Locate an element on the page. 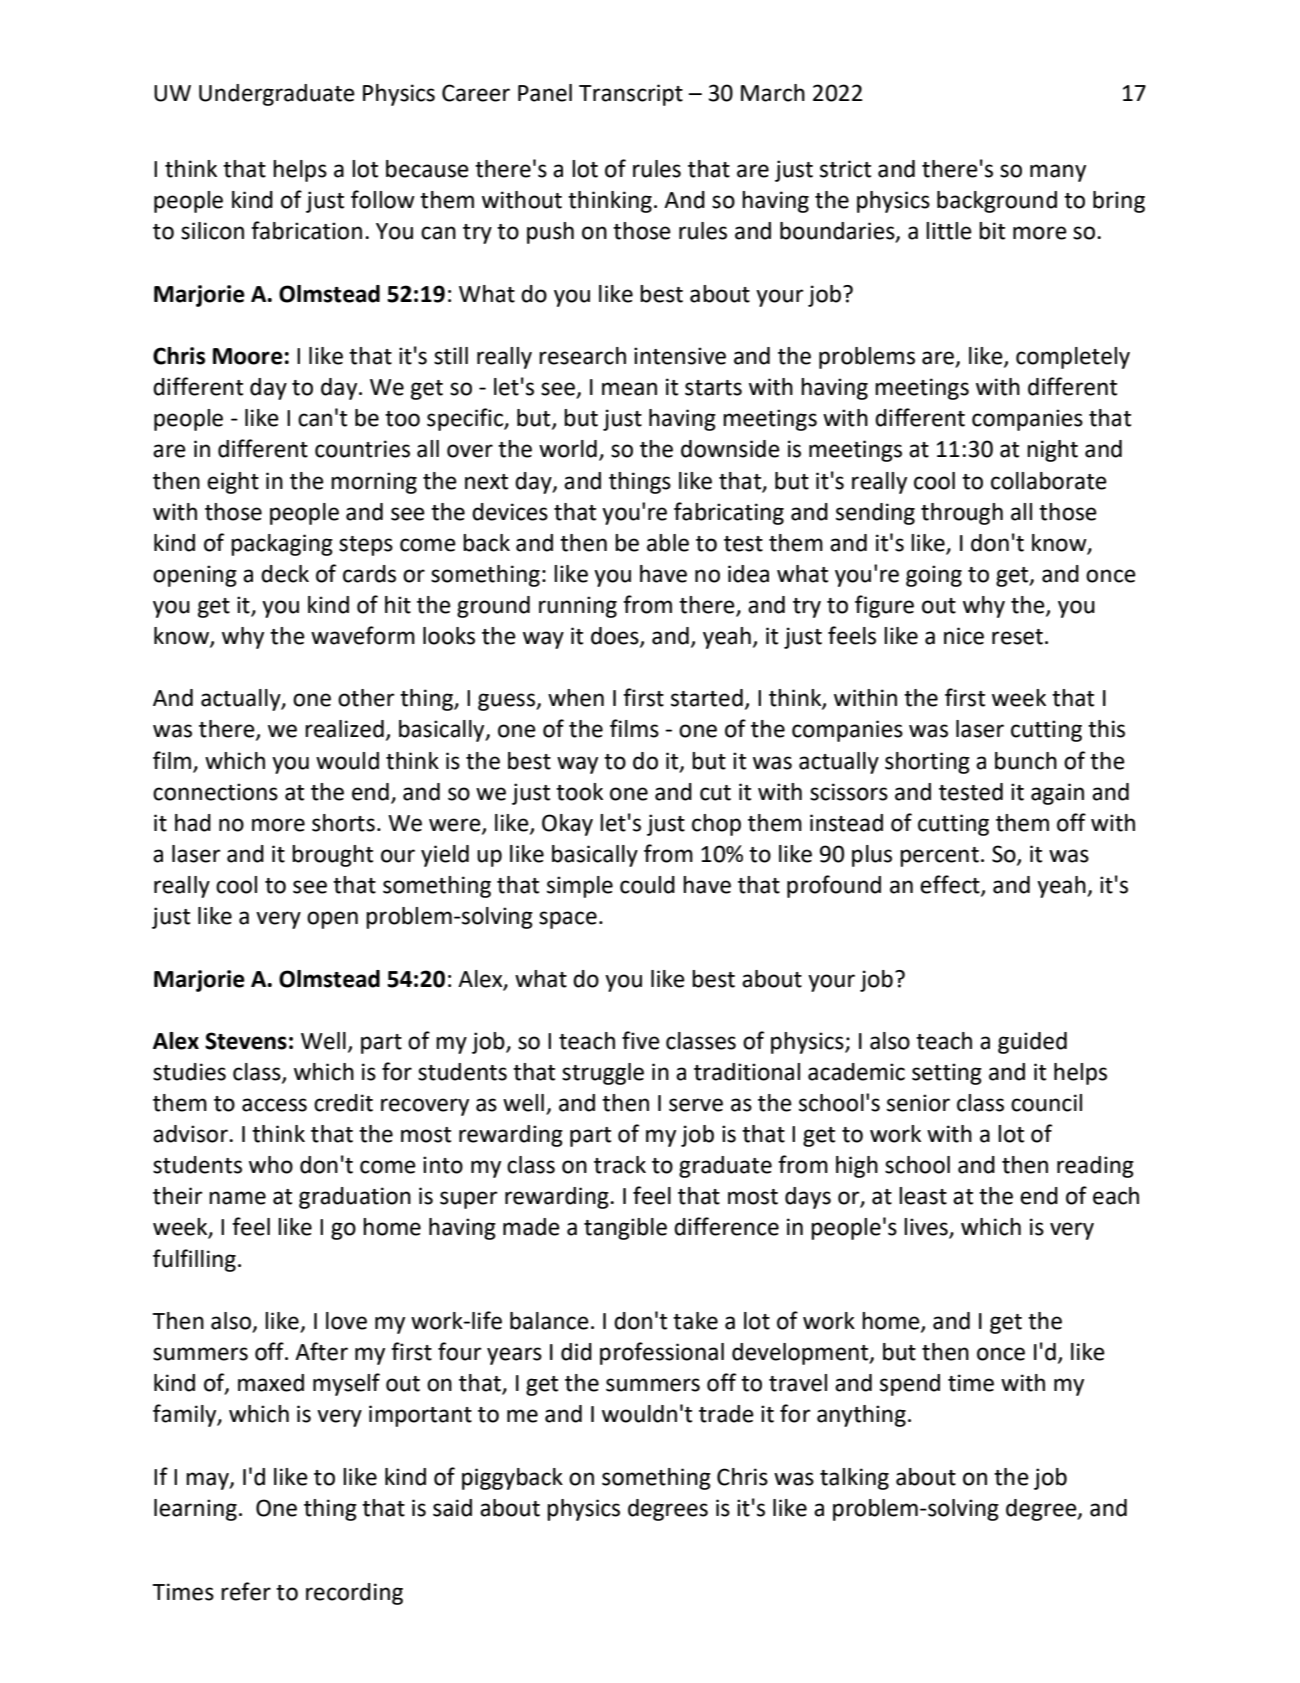  least is located at coordinates (923, 1196).
